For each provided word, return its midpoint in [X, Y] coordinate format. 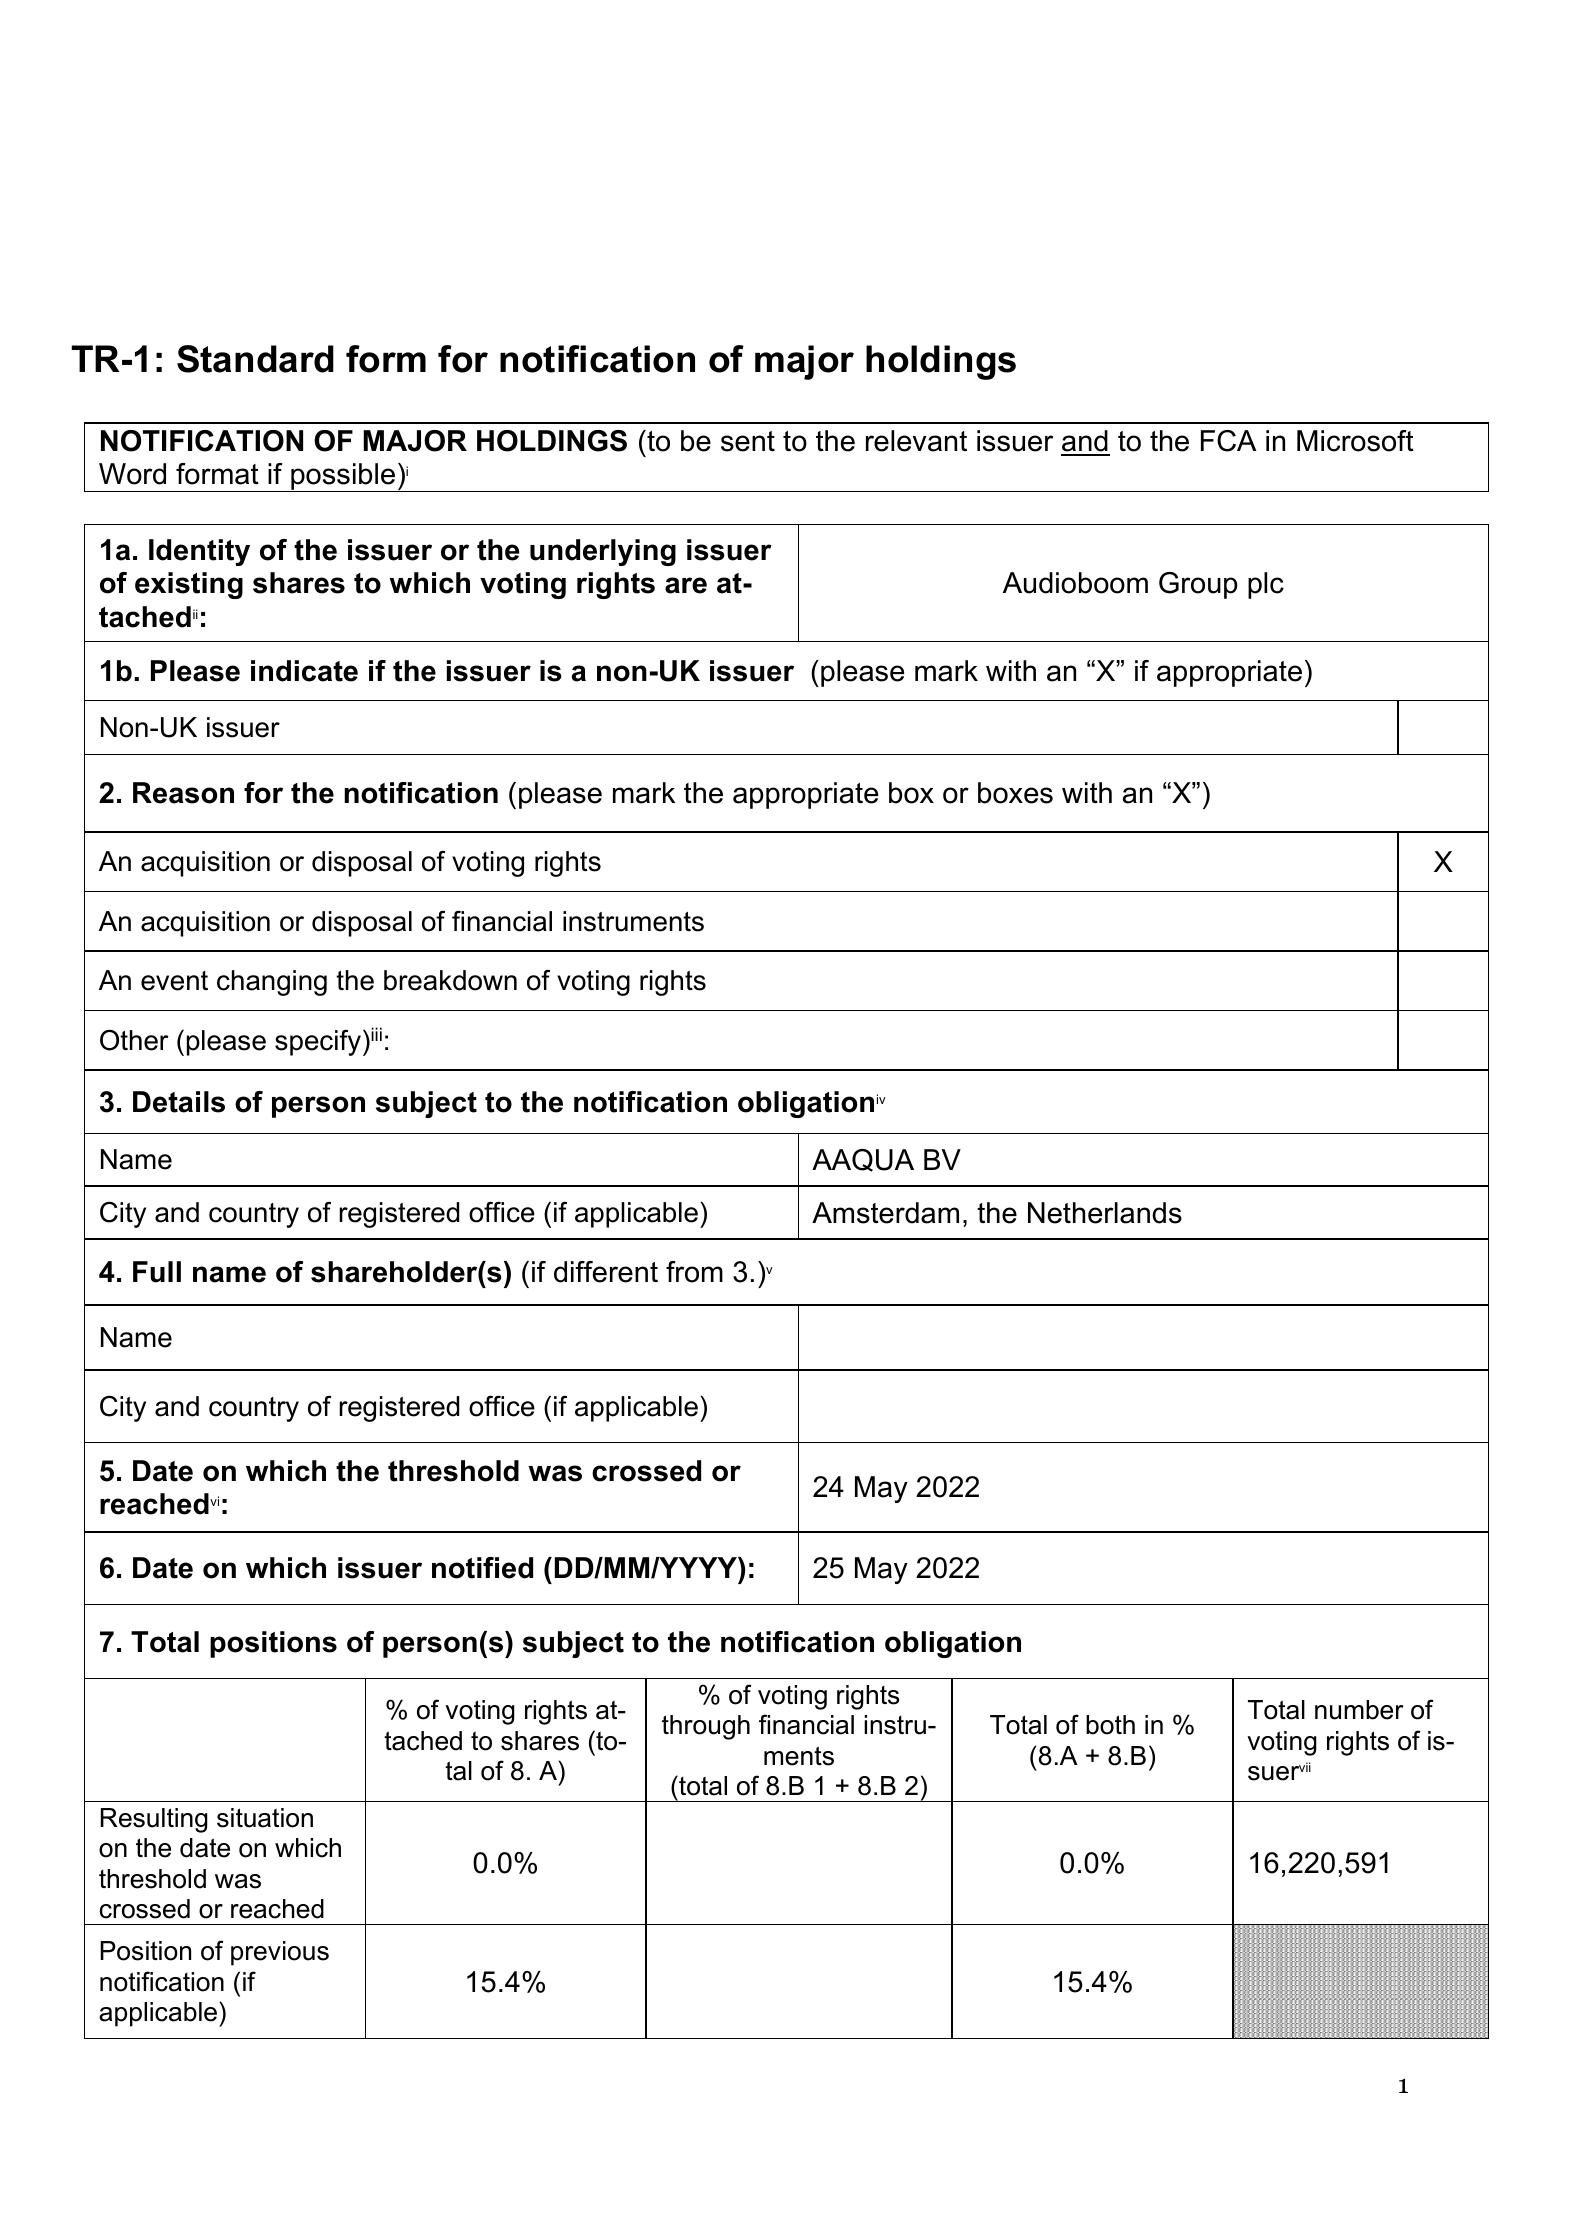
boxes [1015, 793]
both [1110, 1725]
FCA [1229, 441]
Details [179, 1102]
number [1359, 1710]
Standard [255, 359]
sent [748, 441]
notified [482, 1568]
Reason [183, 793]
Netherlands [1105, 1213]
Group [1198, 585]
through [706, 1727]
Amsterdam [885, 1213]
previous [280, 1953]
